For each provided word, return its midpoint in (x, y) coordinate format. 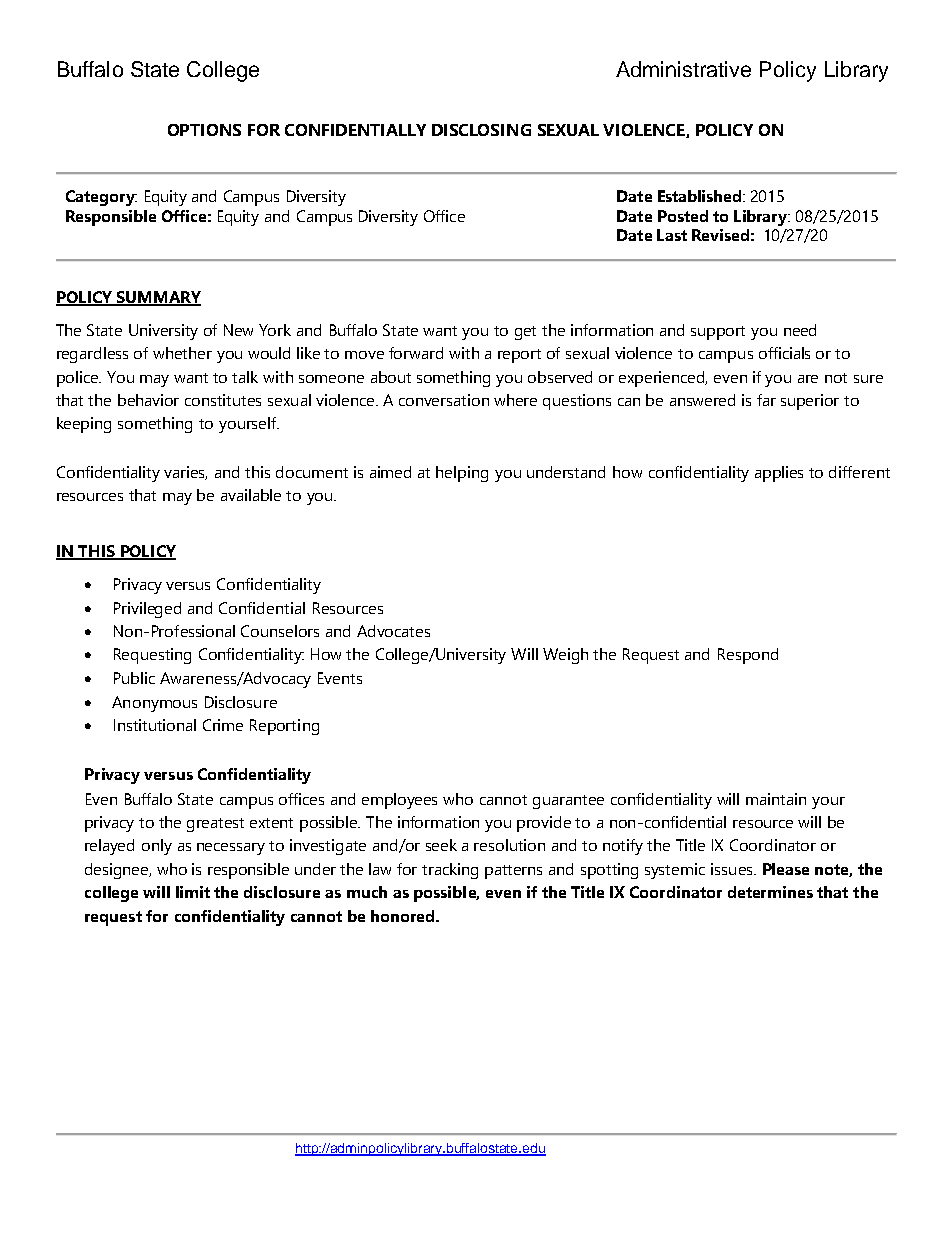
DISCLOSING (481, 130)
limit (193, 892)
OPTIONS (204, 130)
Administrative (683, 69)
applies (779, 474)
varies (185, 473)
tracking (450, 871)
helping (462, 474)
